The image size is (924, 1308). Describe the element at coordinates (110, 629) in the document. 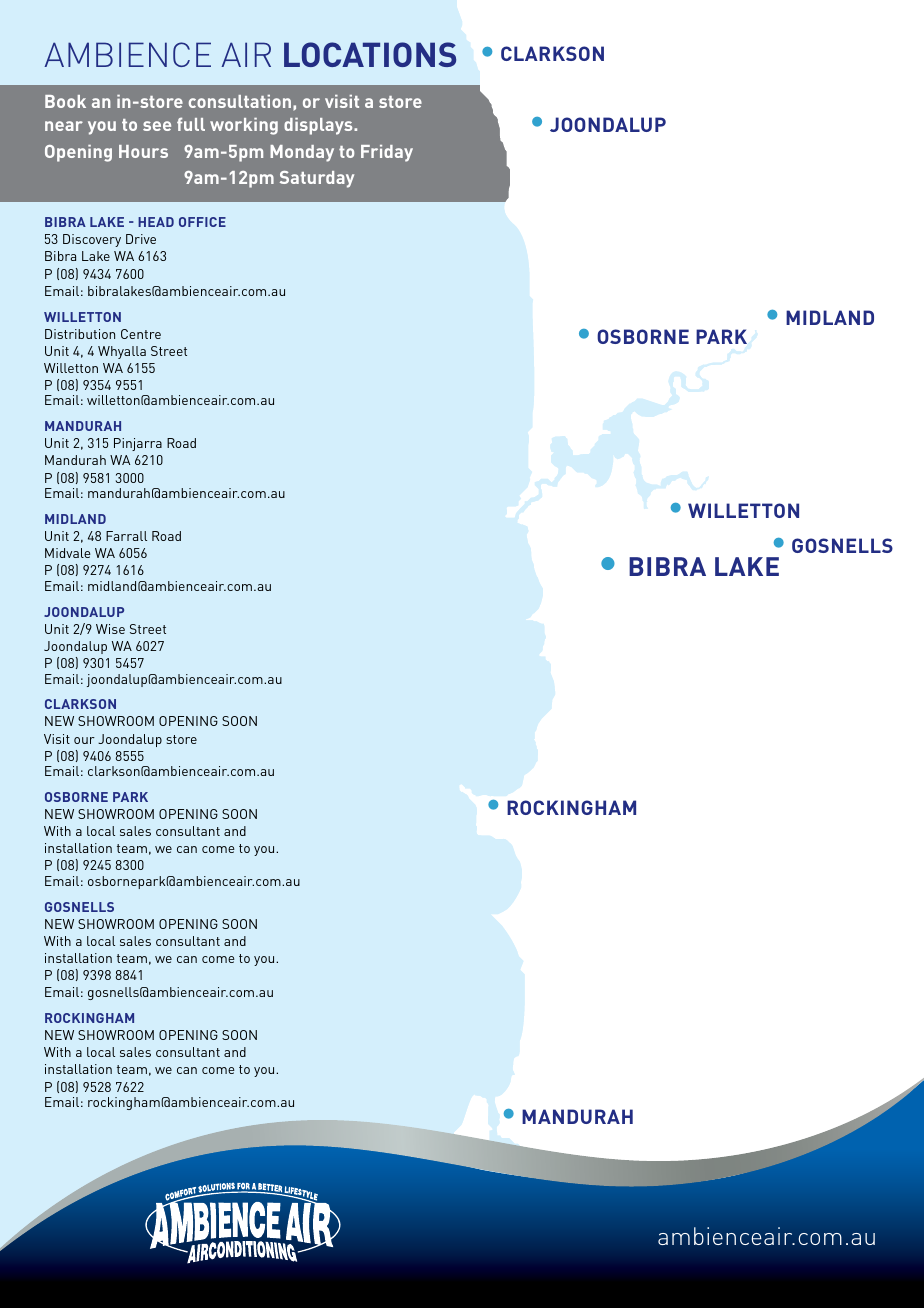

I see `Wise` at that location.
